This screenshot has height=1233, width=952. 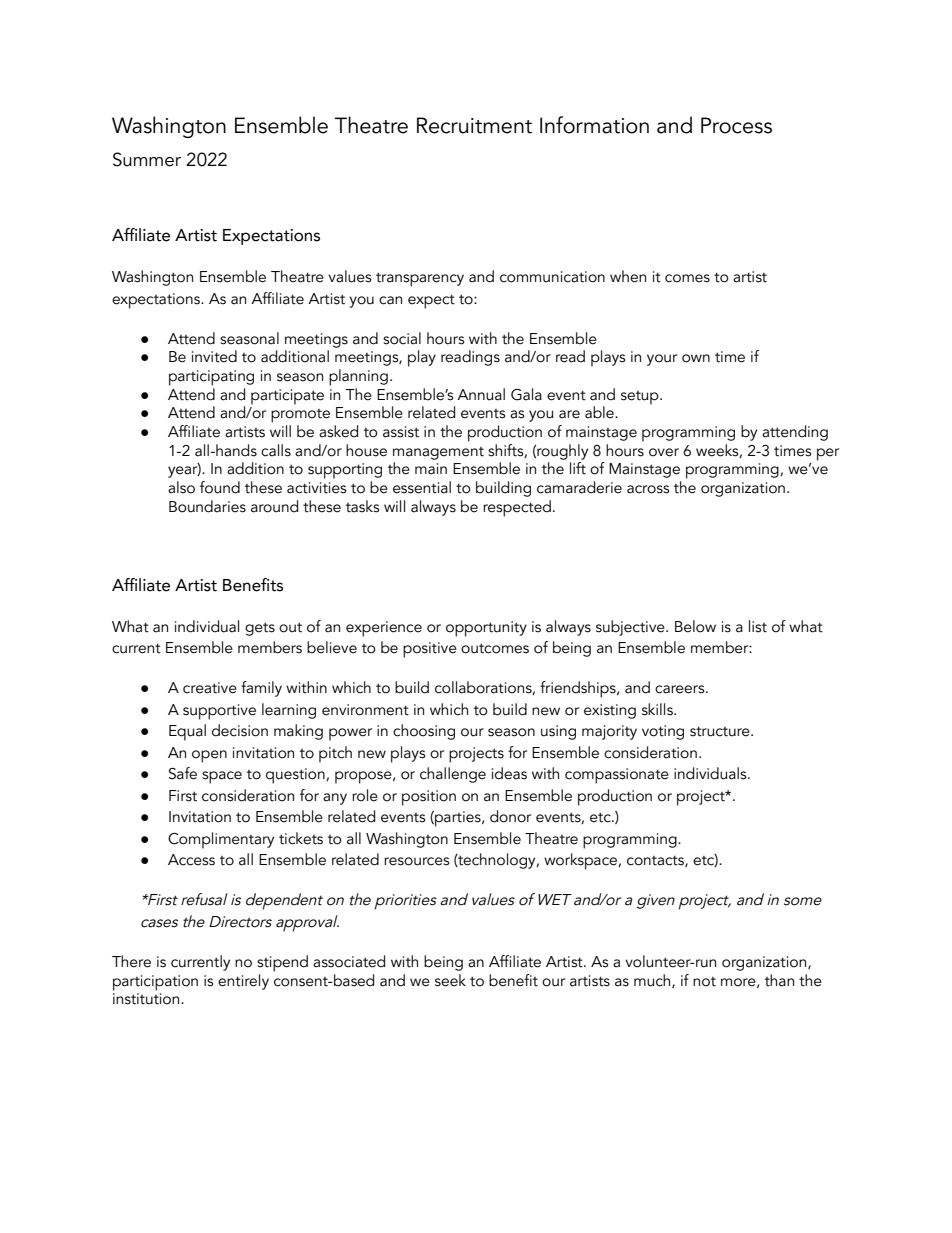 What do you see at coordinates (658, 709) in the screenshot?
I see `skills` at bounding box center [658, 709].
